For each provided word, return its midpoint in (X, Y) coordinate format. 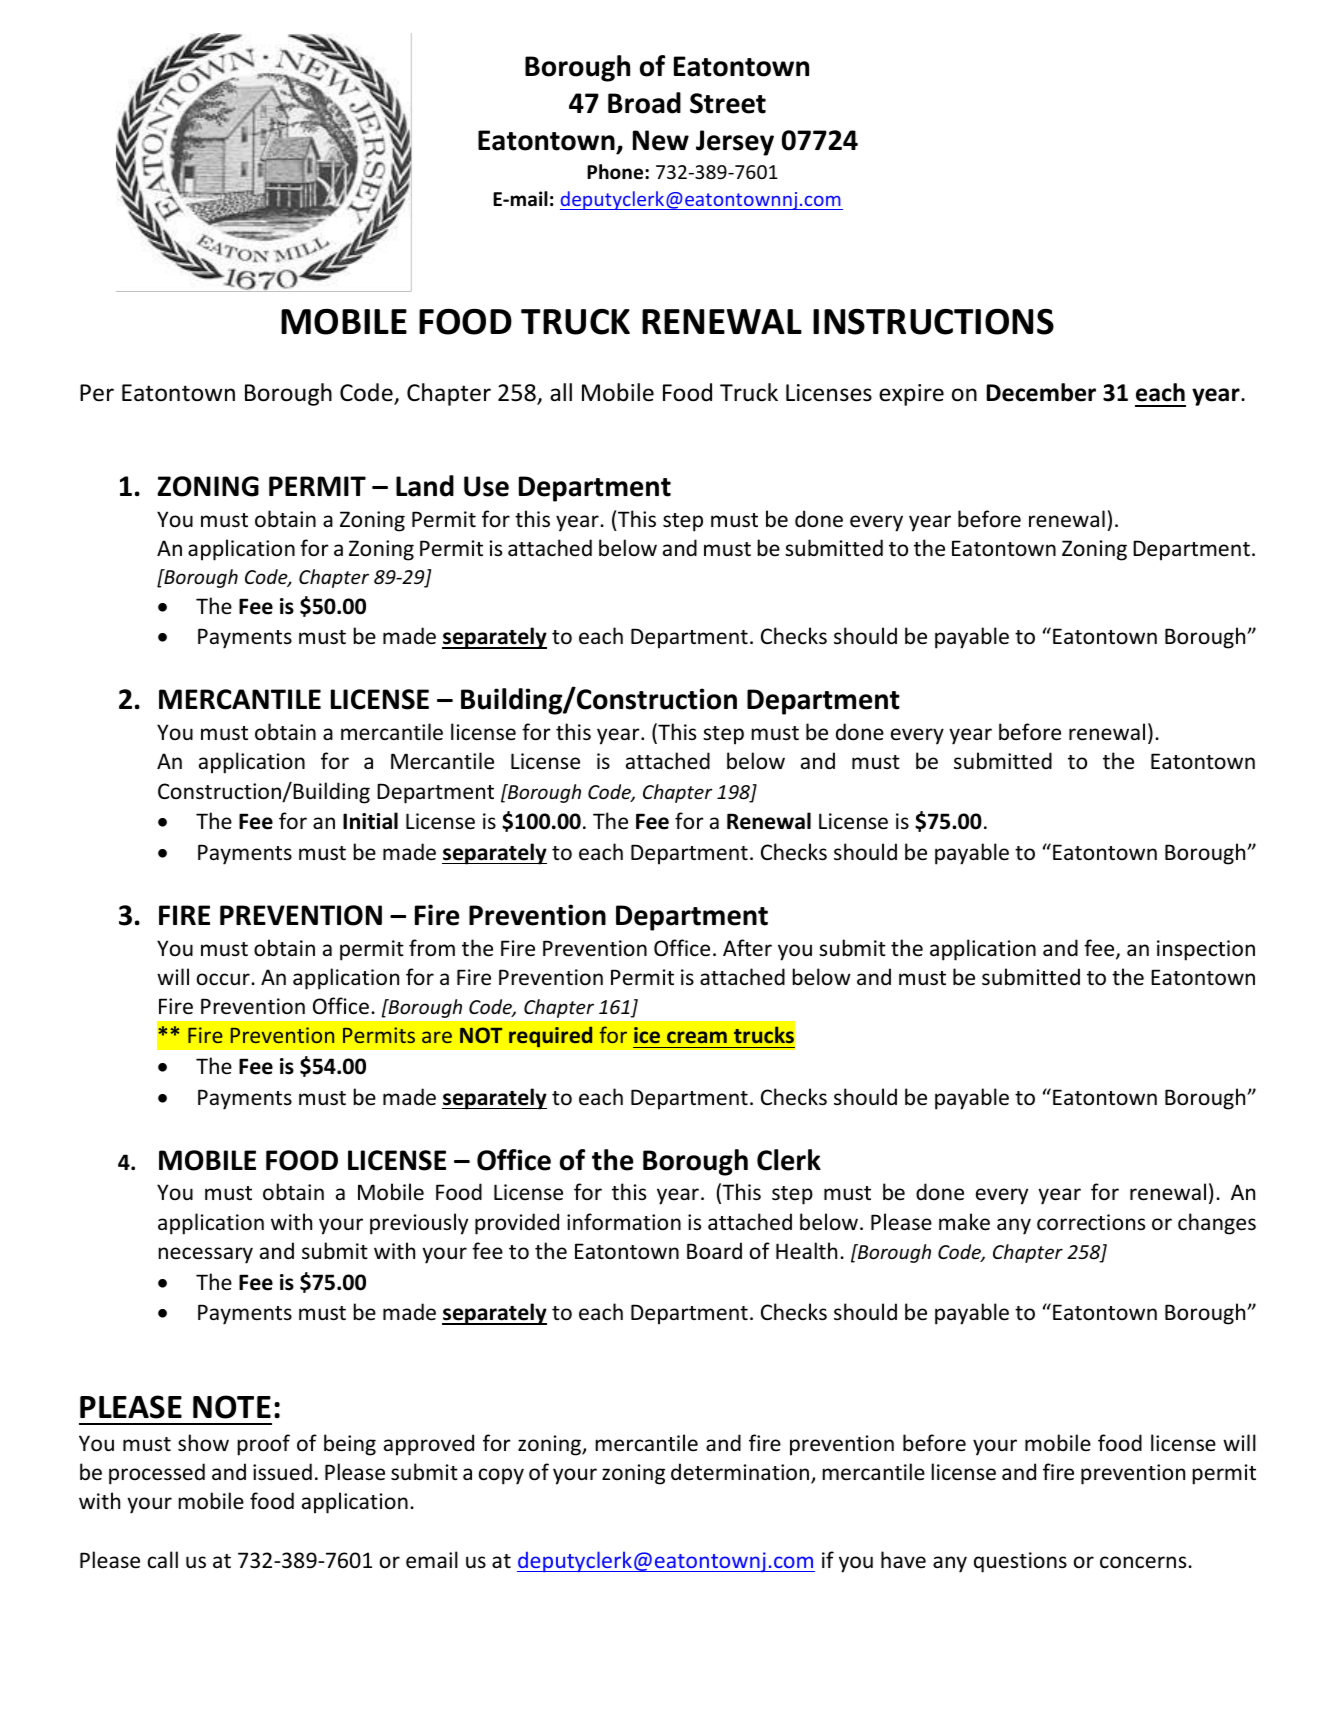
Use (486, 486)
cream (697, 1037)
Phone (616, 172)
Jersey (735, 143)
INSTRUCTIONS (933, 321)
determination (741, 1473)
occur (224, 979)
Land (425, 486)
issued (282, 1472)
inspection (1206, 950)
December (1041, 392)
